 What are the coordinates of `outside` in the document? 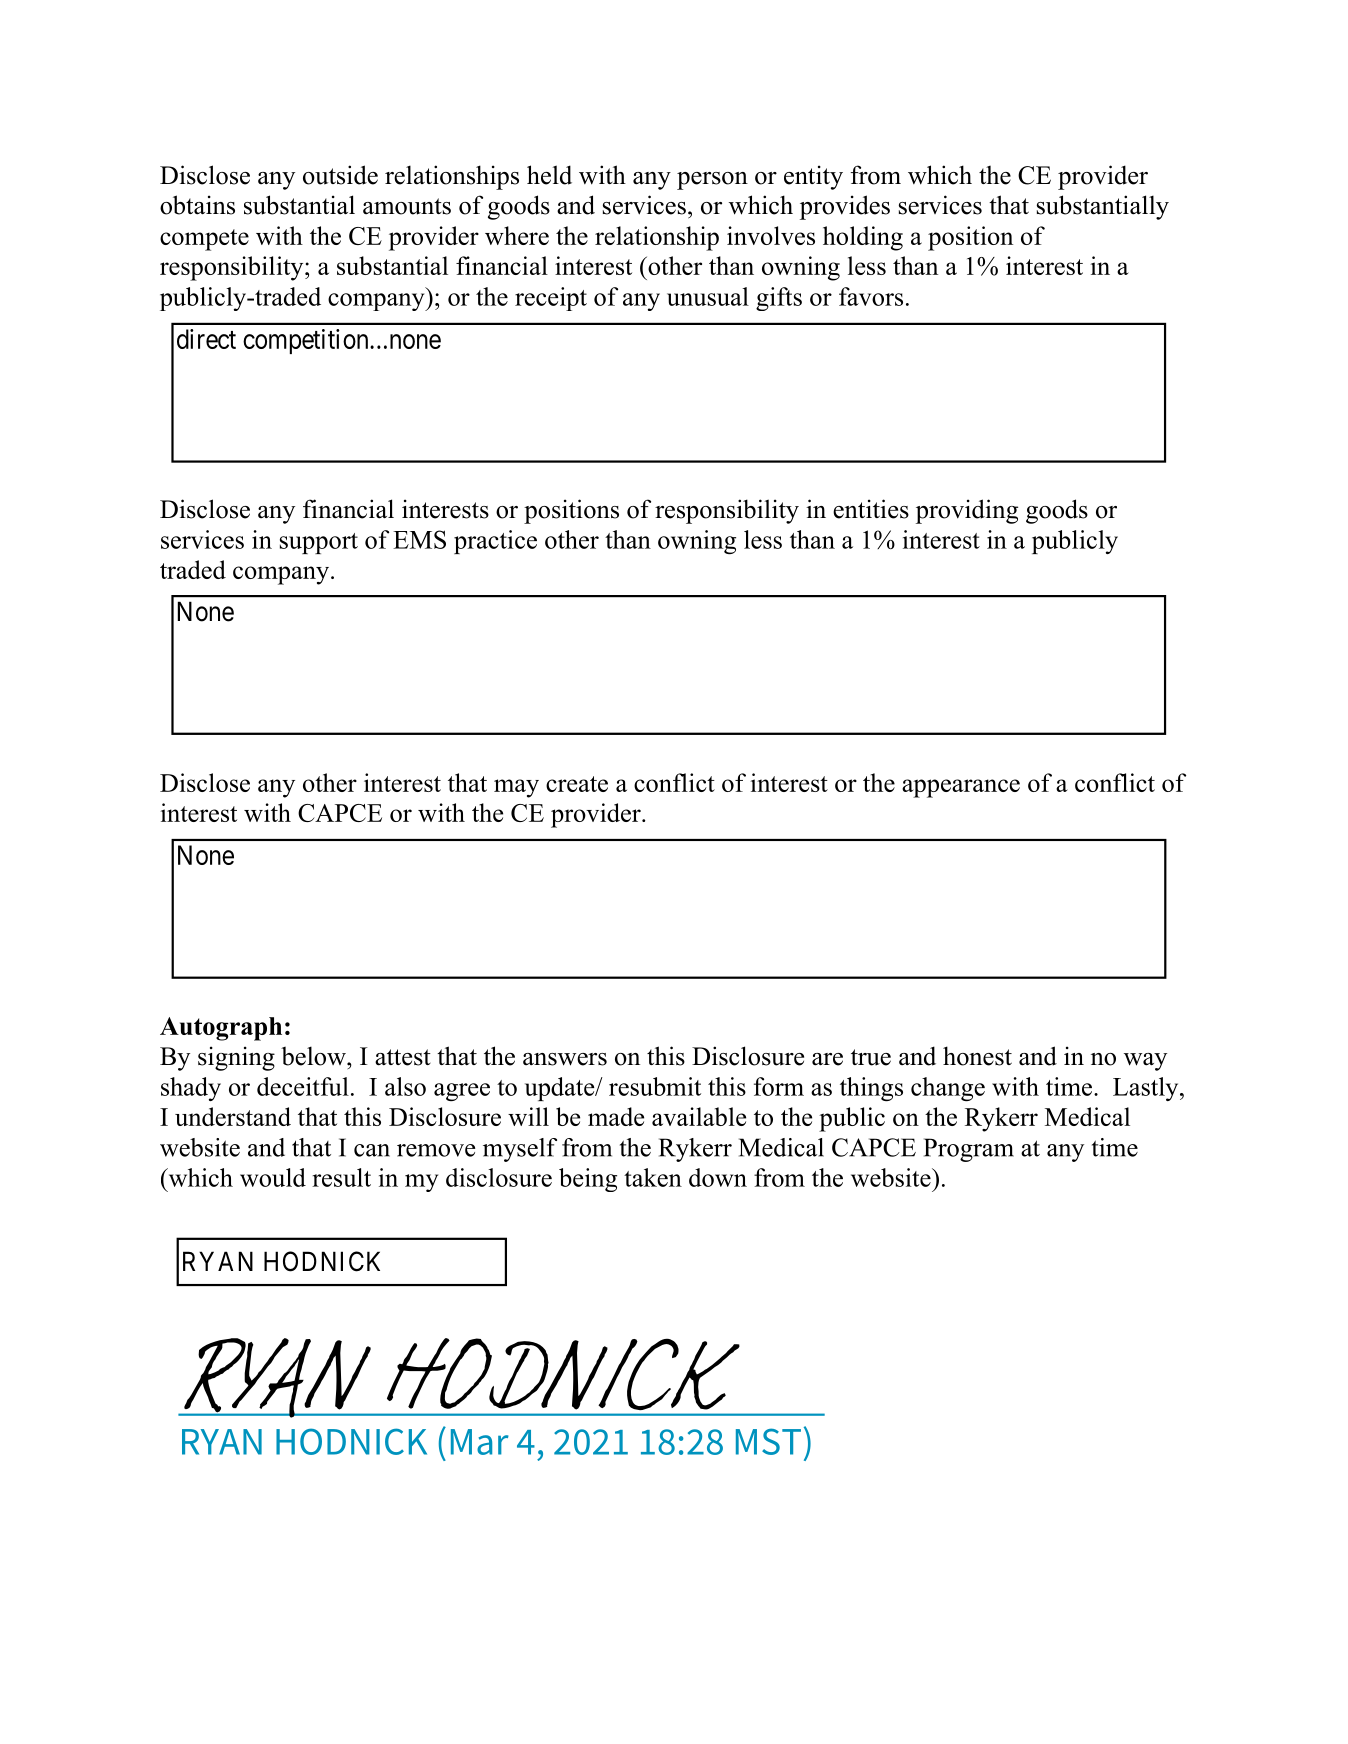 It's located at (340, 175).
